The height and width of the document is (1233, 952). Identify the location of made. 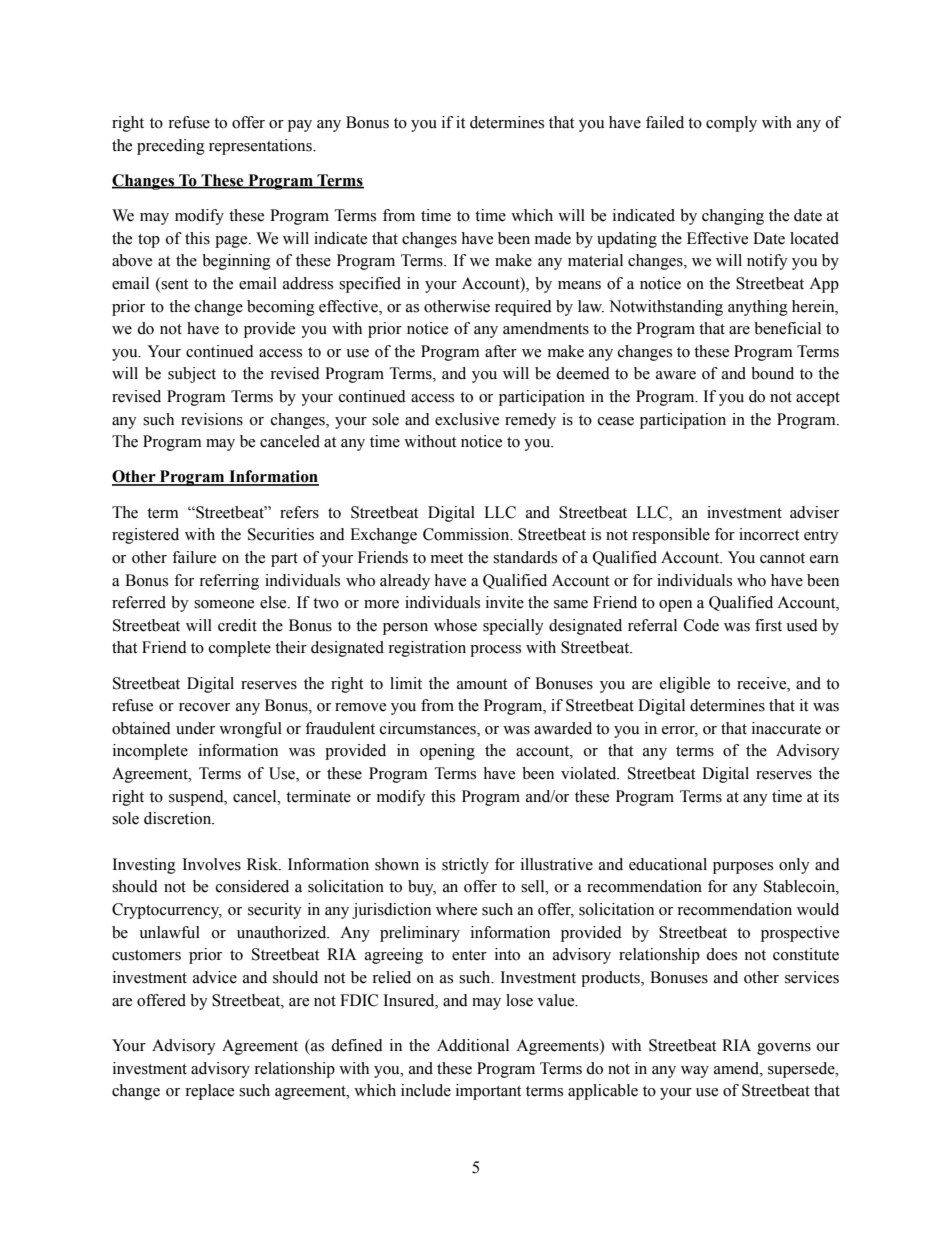
(553, 238).
